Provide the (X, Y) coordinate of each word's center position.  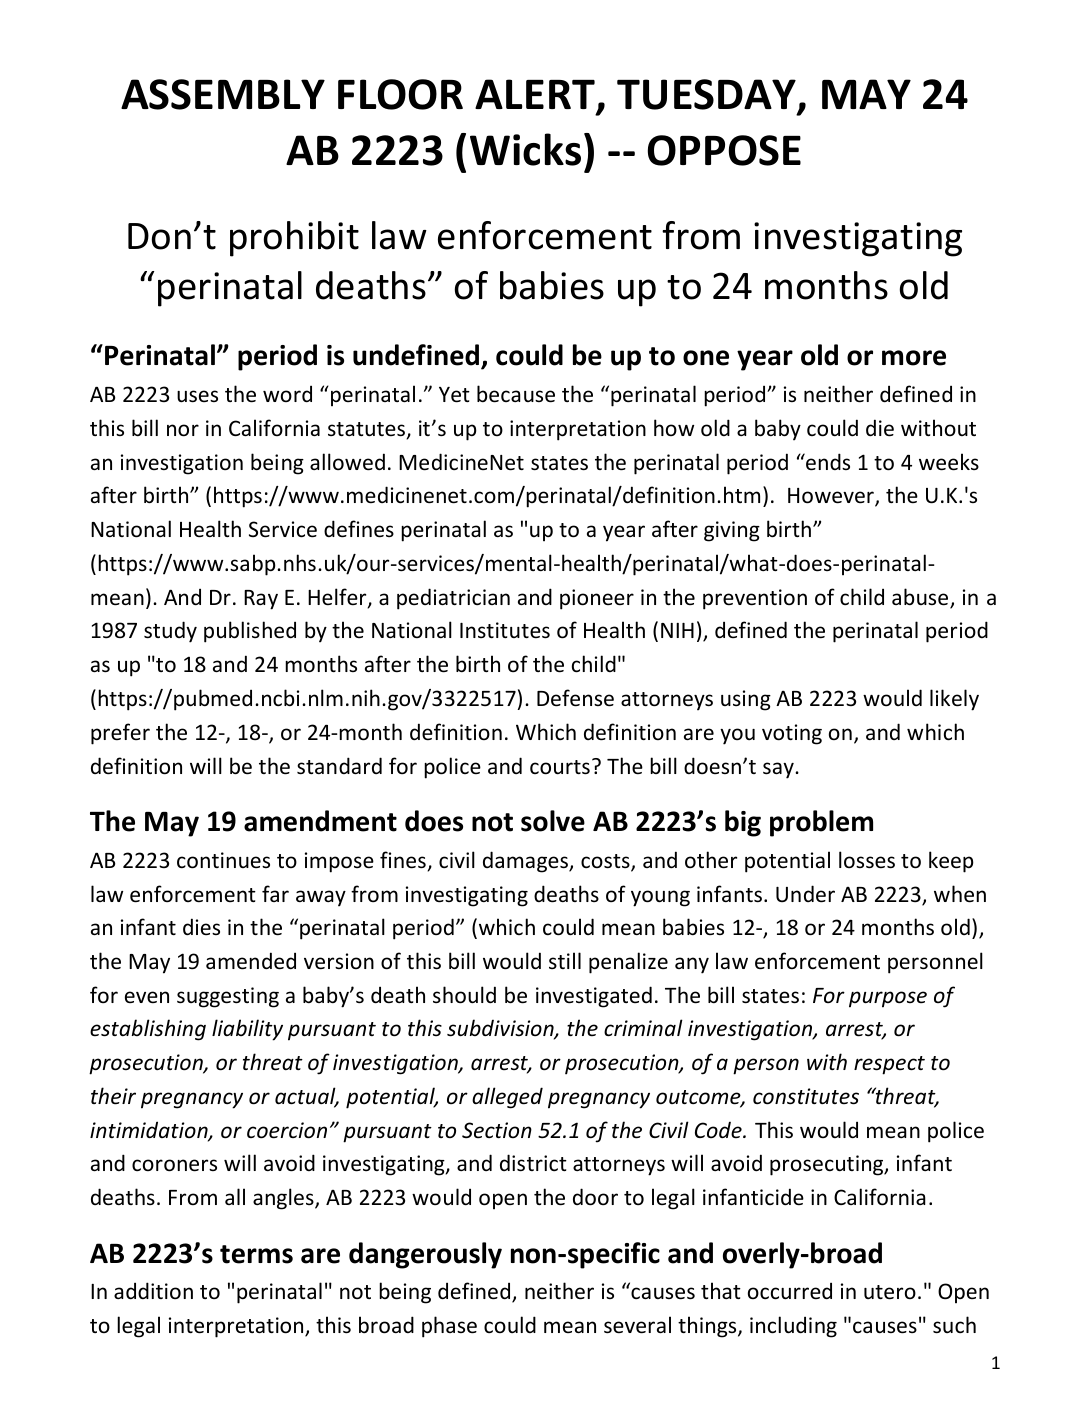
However (832, 497)
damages (526, 862)
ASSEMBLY (223, 94)
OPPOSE (724, 150)
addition (153, 1290)
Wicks (525, 149)
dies (201, 926)
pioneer (597, 599)
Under (805, 894)
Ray (261, 600)
